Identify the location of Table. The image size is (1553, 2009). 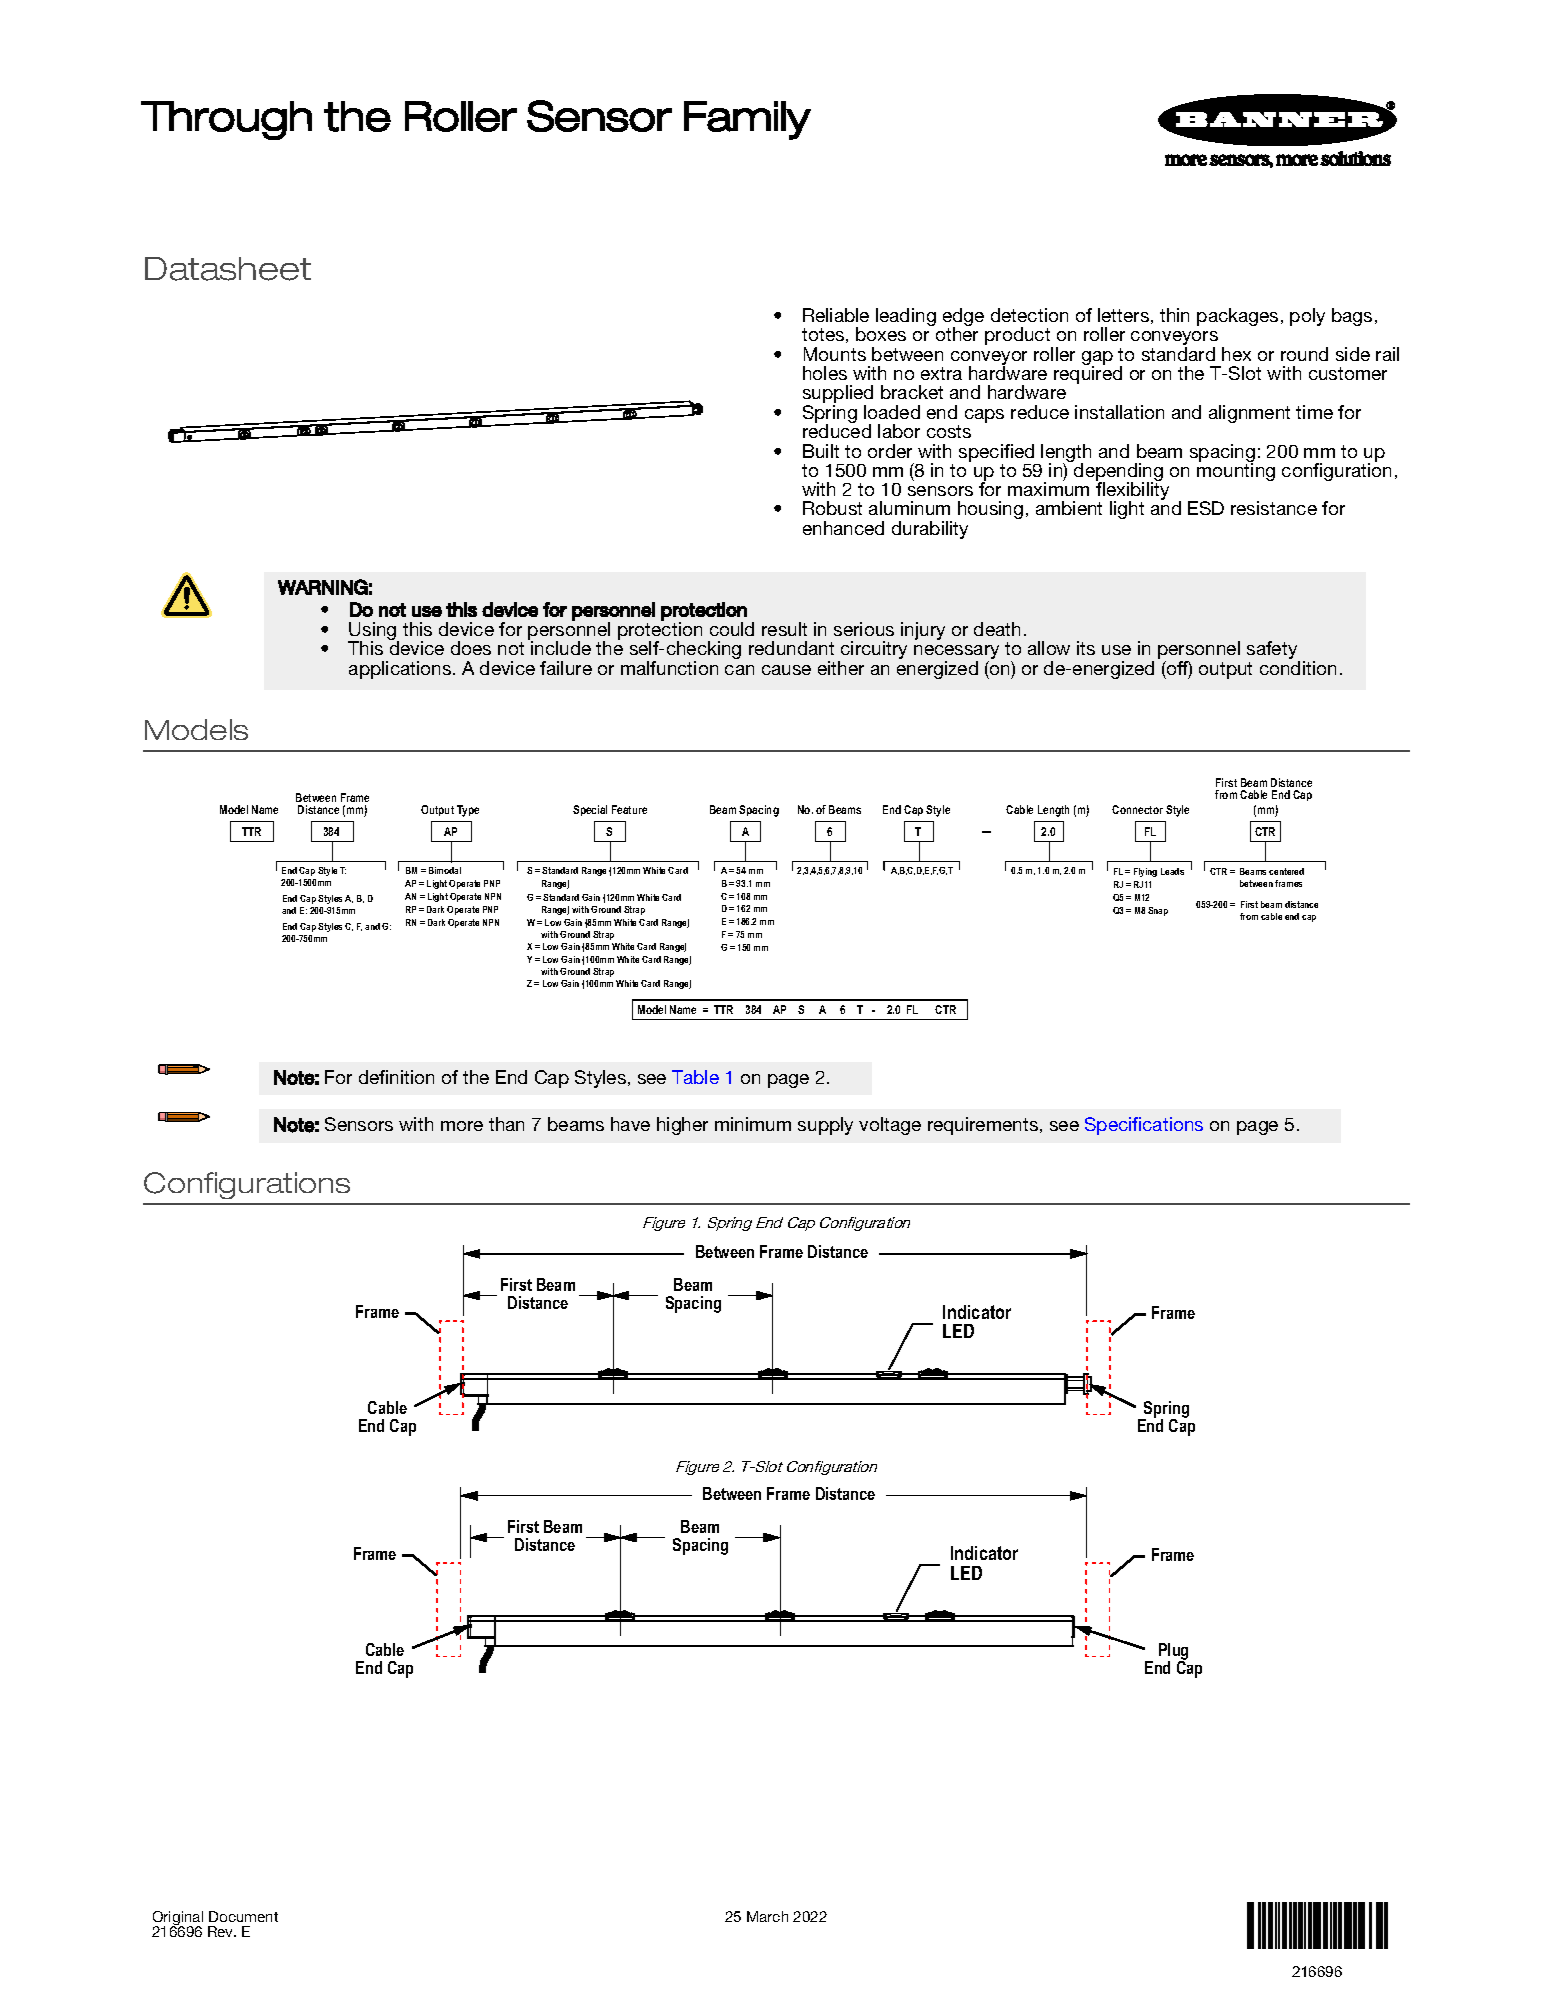
(695, 1077).
